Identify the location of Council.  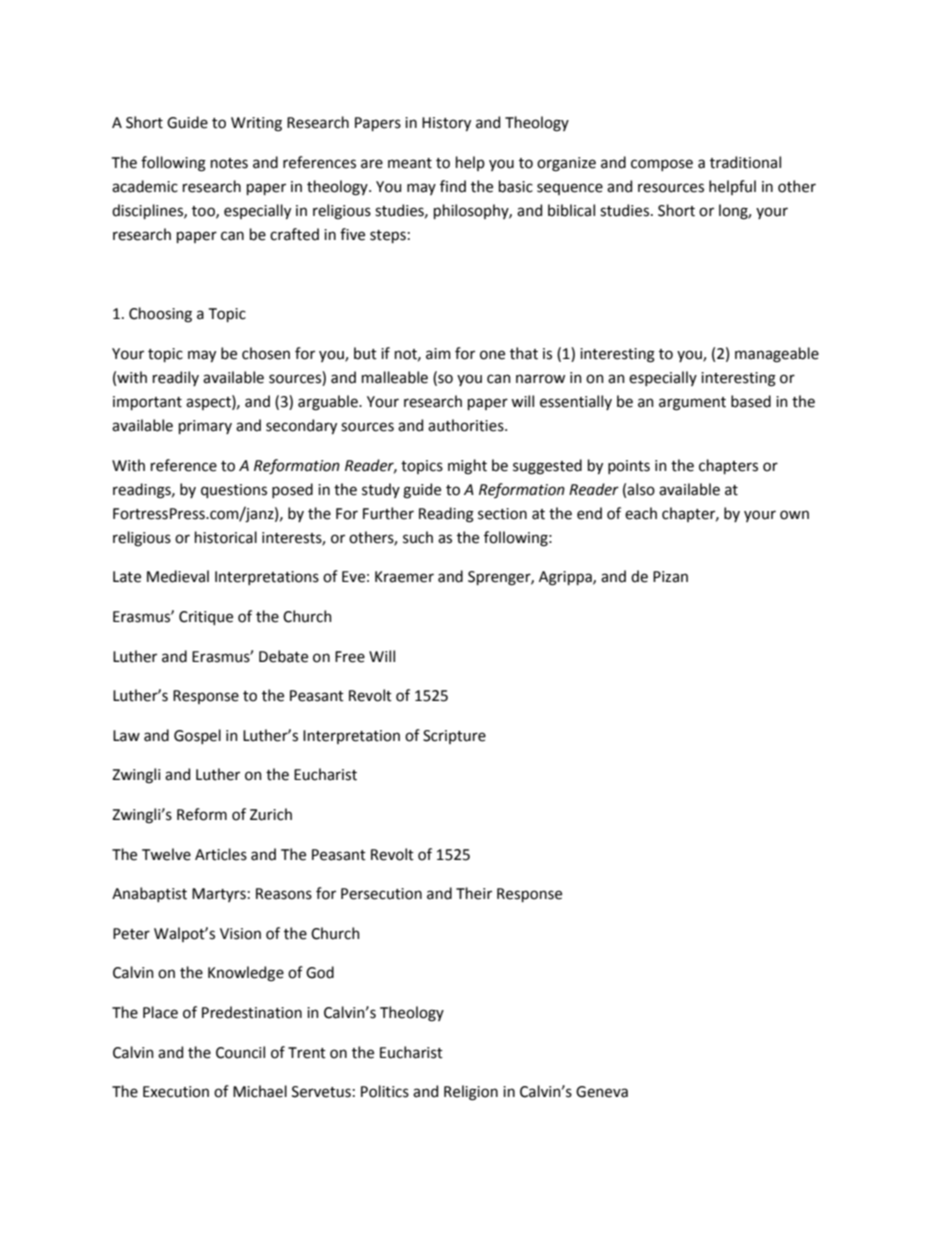
(240, 1052).
